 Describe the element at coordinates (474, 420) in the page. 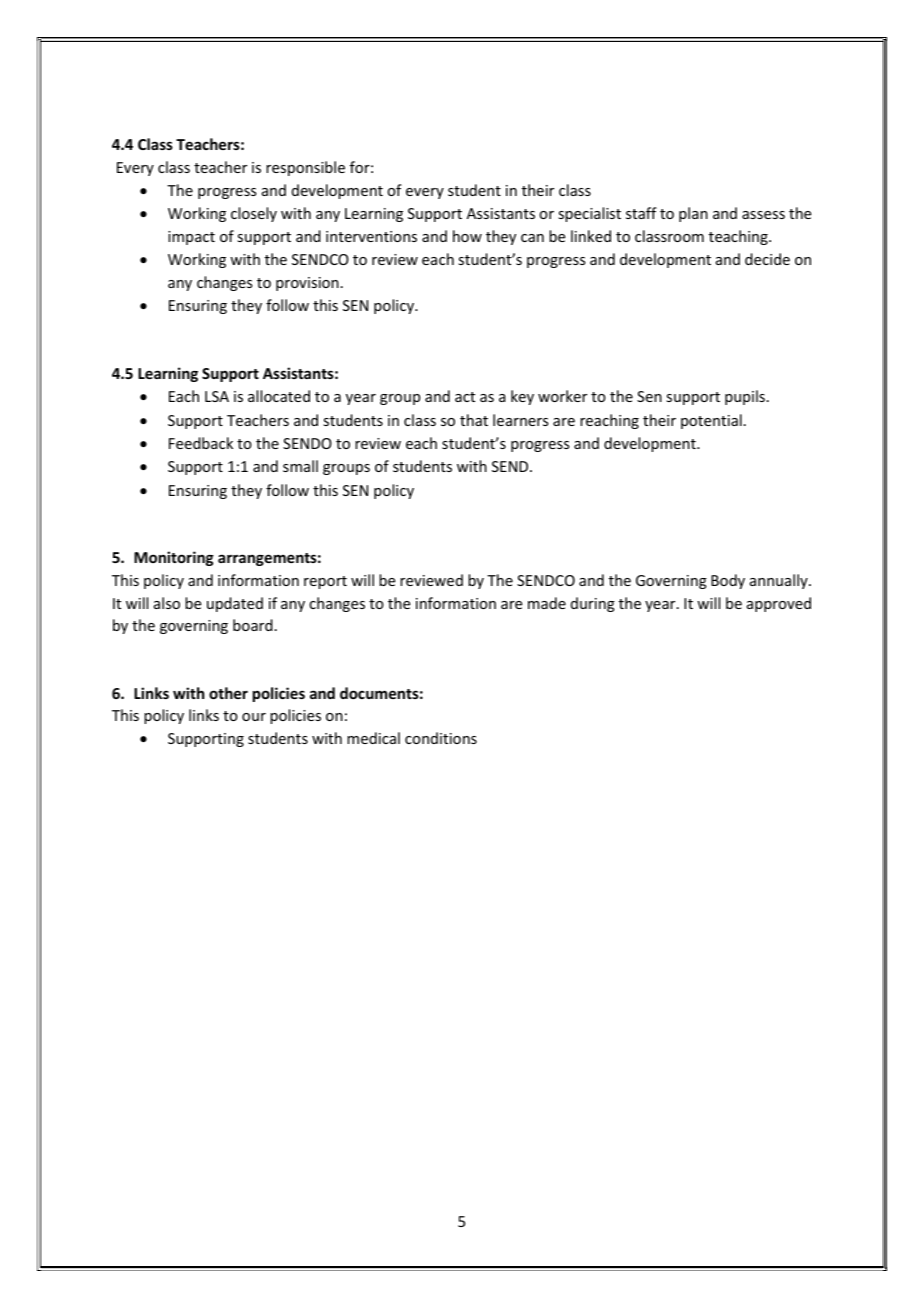

I see `that` at that location.
